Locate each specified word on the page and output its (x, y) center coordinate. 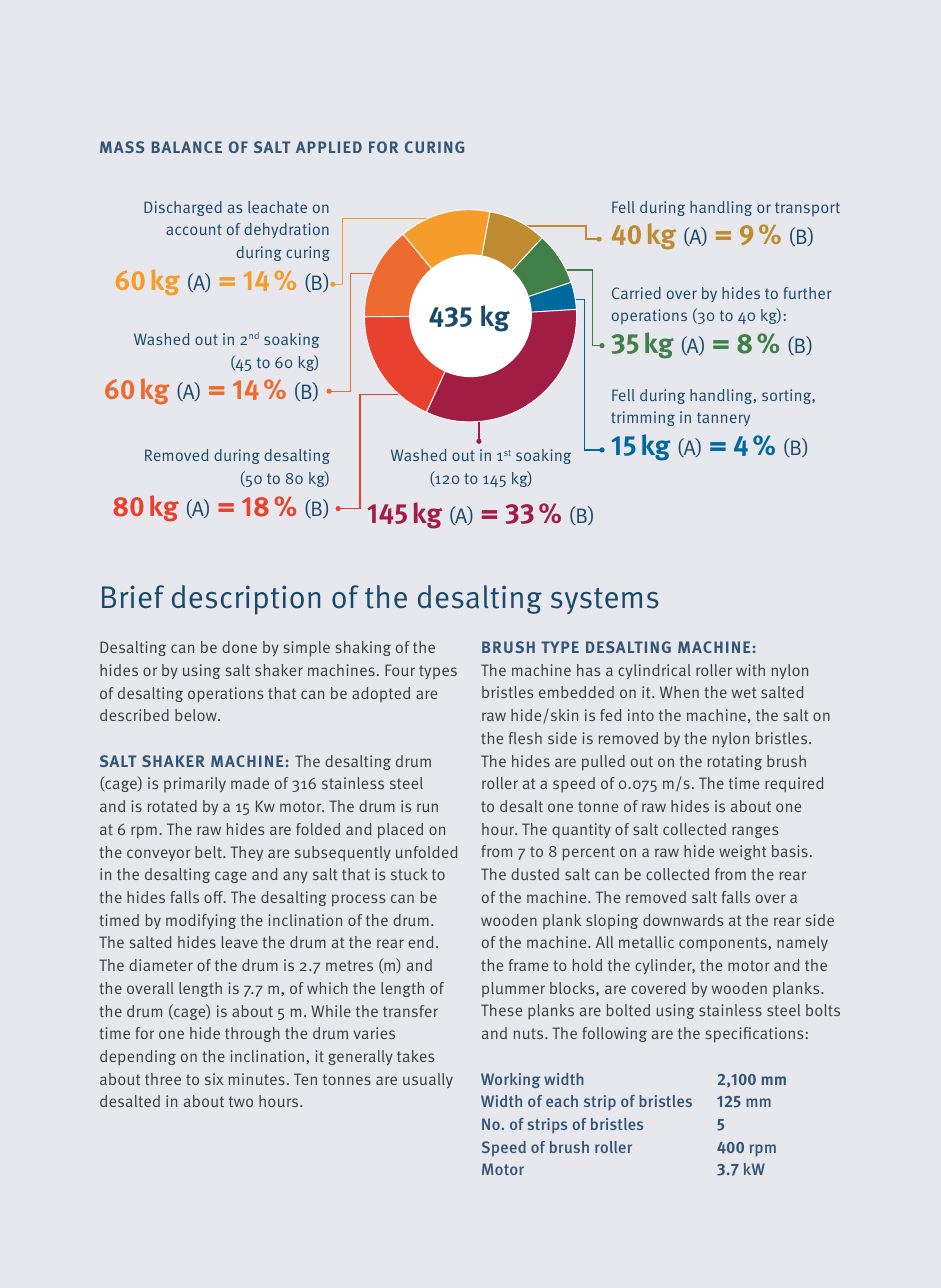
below (197, 715)
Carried (636, 293)
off (215, 897)
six (214, 1079)
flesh (525, 738)
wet (744, 692)
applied (329, 147)
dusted (535, 874)
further (807, 293)
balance (187, 147)
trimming (643, 418)
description (246, 600)
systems (605, 601)
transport (807, 209)
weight (742, 852)
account (194, 229)
